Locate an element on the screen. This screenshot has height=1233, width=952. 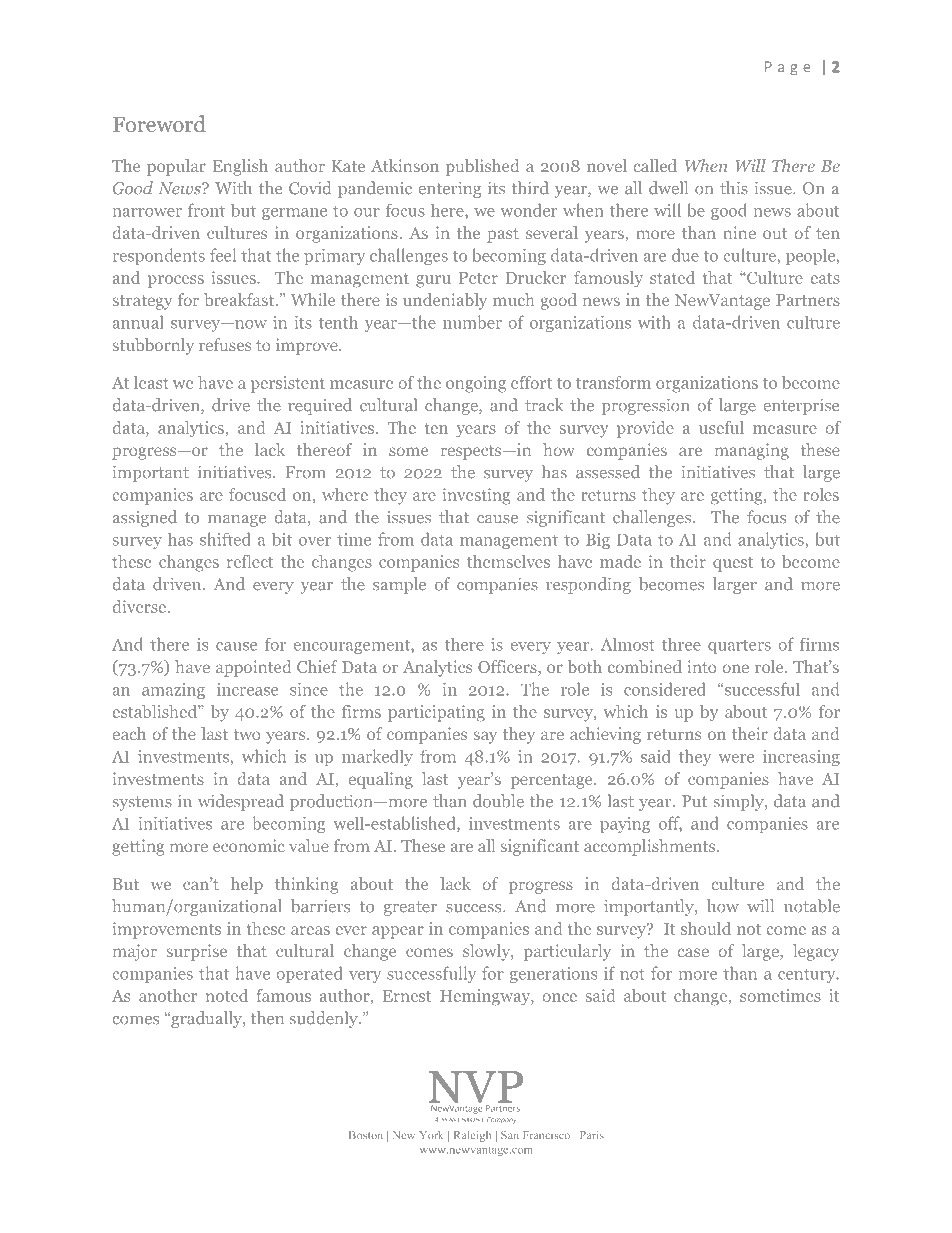
quarters is located at coordinates (739, 647).
